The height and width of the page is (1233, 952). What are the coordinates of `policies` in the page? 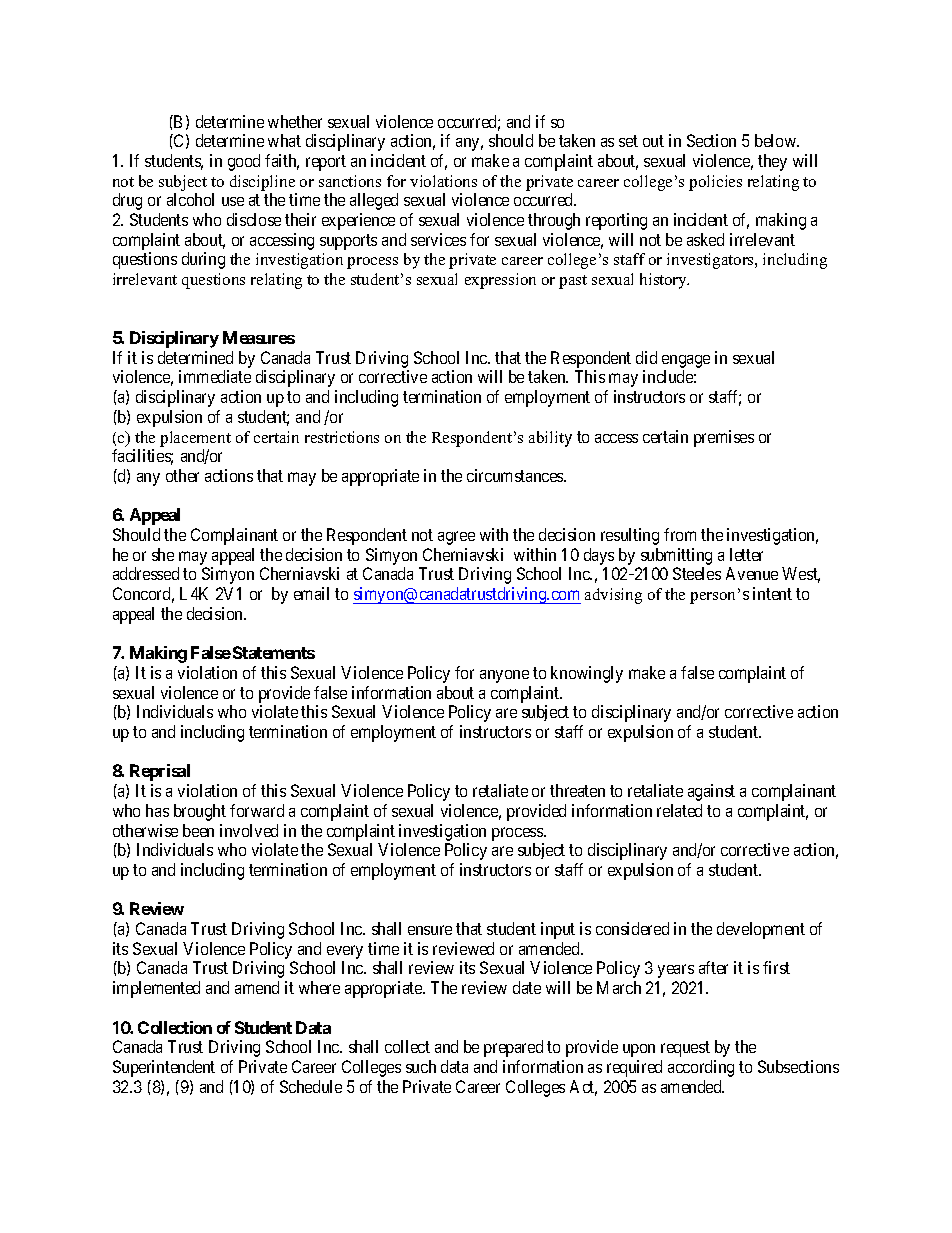 It's located at (715, 183).
